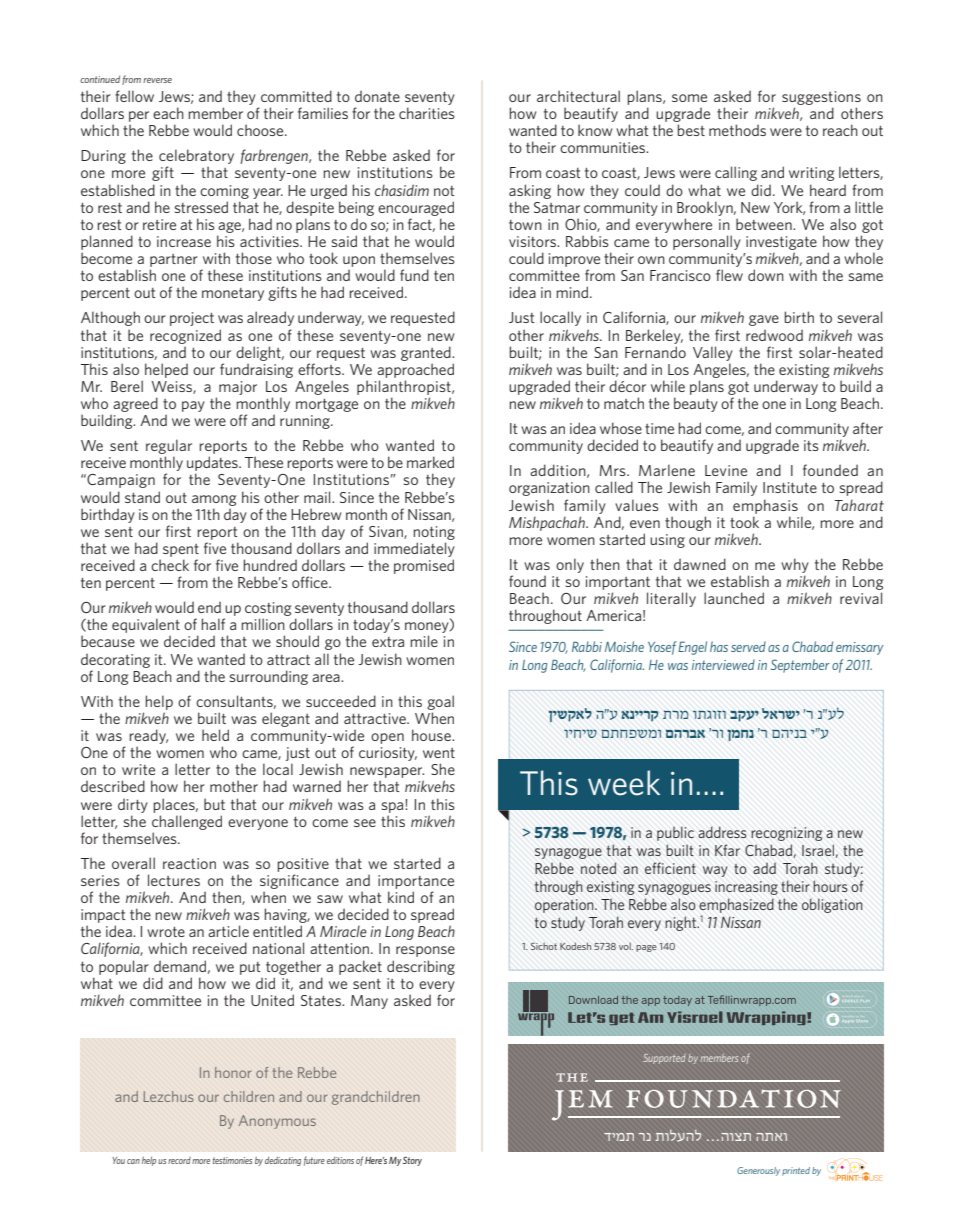  What do you see at coordinates (185, 336) in the page?
I see `recognized` at bounding box center [185, 336].
